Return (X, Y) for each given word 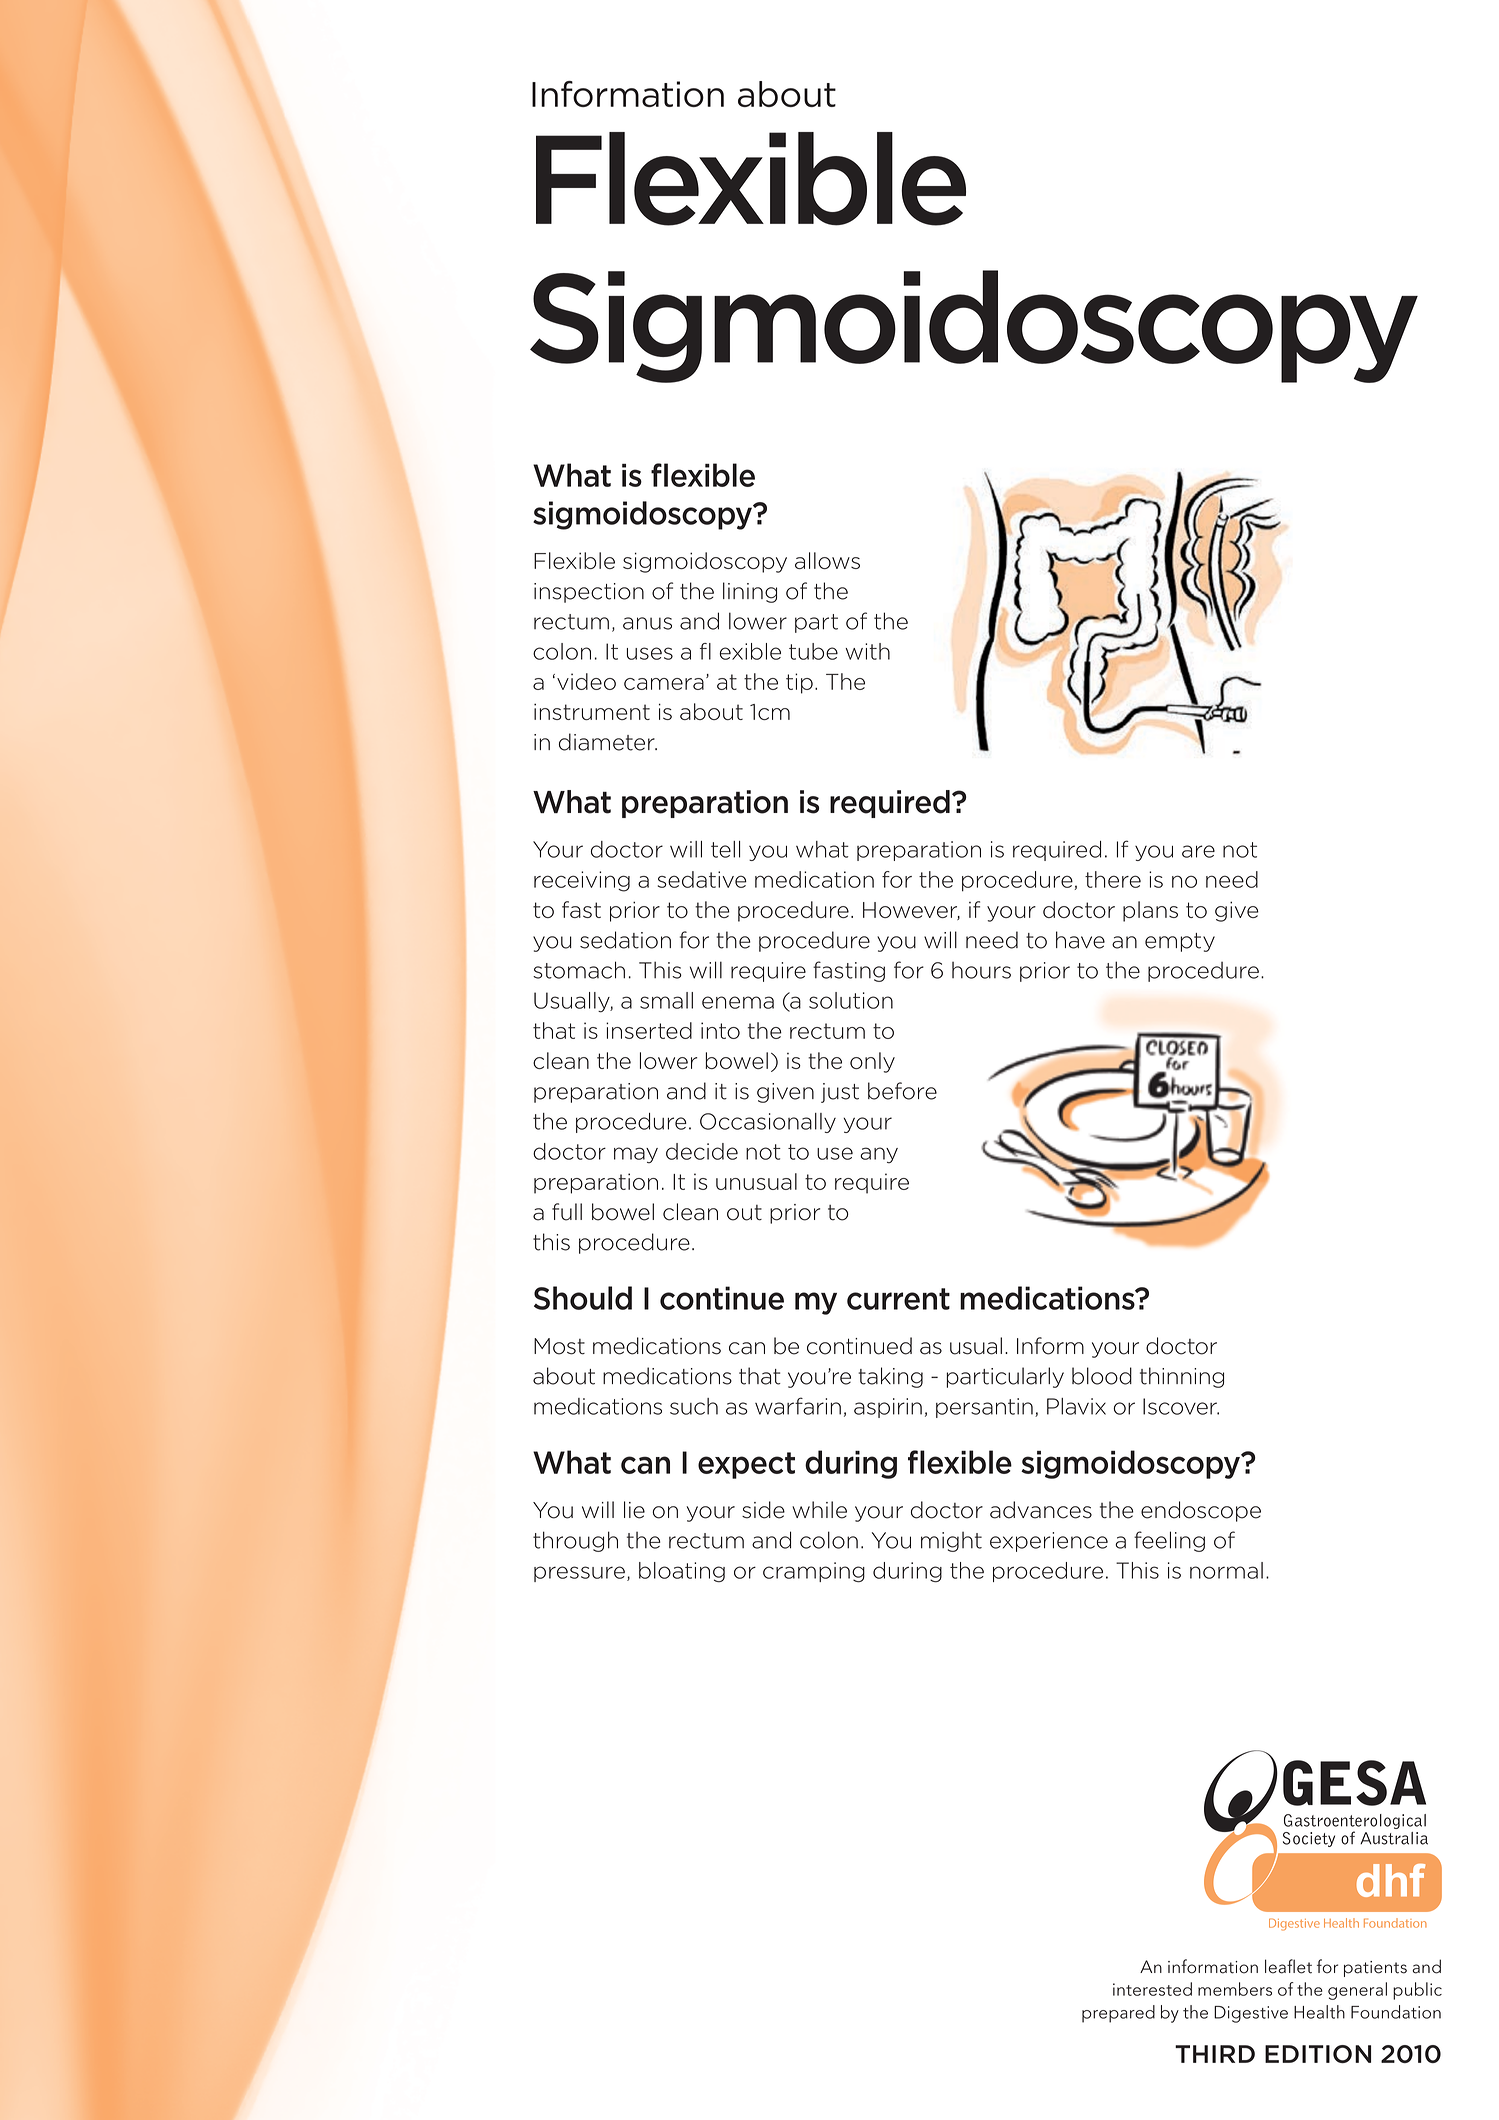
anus (647, 623)
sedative (702, 879)
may (636, 1155)
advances (1041, 1510)
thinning (1182, 1377)
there (1113, 879)
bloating (682, 1572)
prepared (1118, 2014)
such (694, 1406)
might (951, 1542)
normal (1226, 1570)
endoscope (1201, 1511)
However (911, 911)
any (879, 1155)
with (867, 651)
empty (1180, 942)
